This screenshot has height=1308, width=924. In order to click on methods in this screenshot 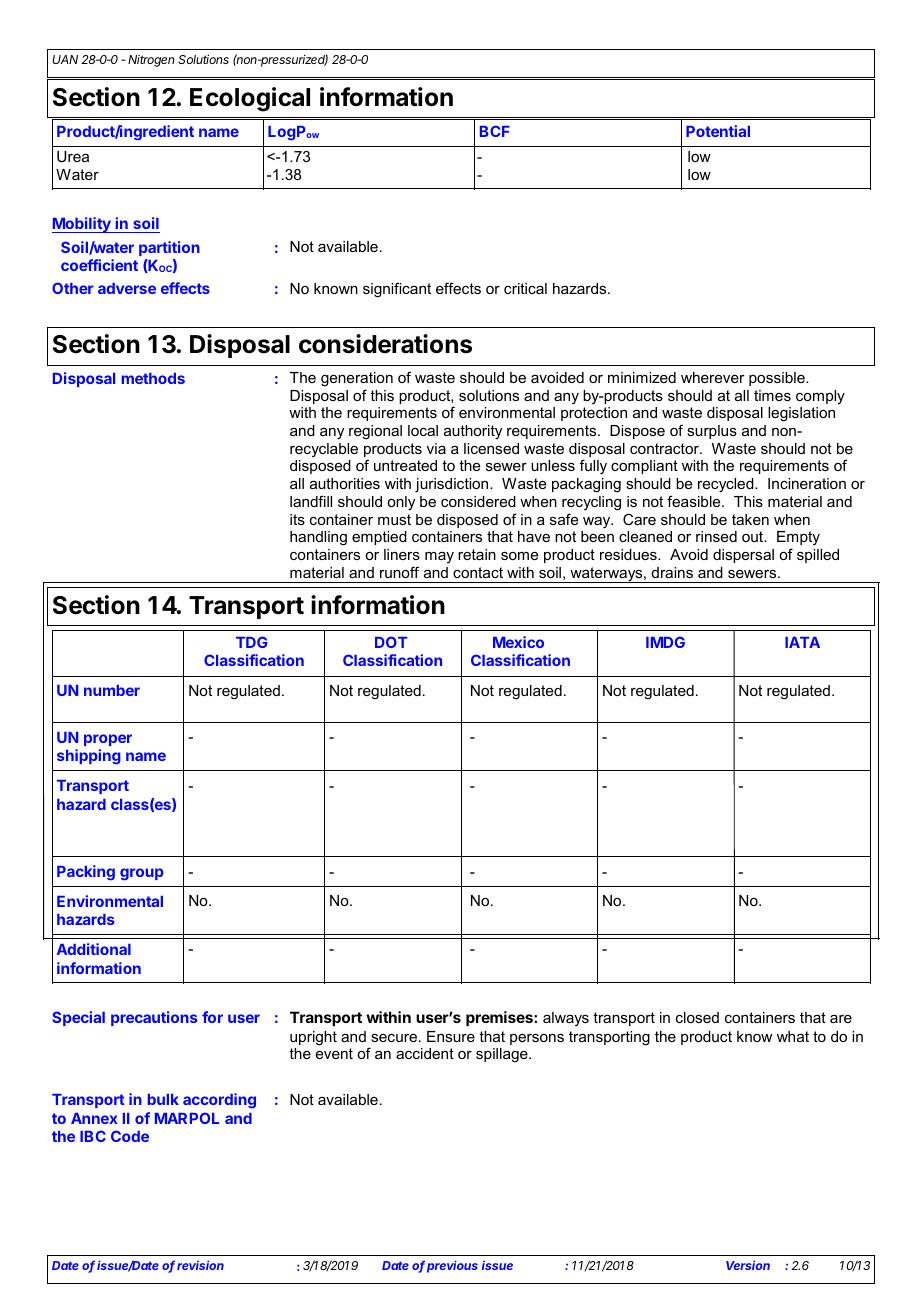, I will do `click(153, 378)`.
